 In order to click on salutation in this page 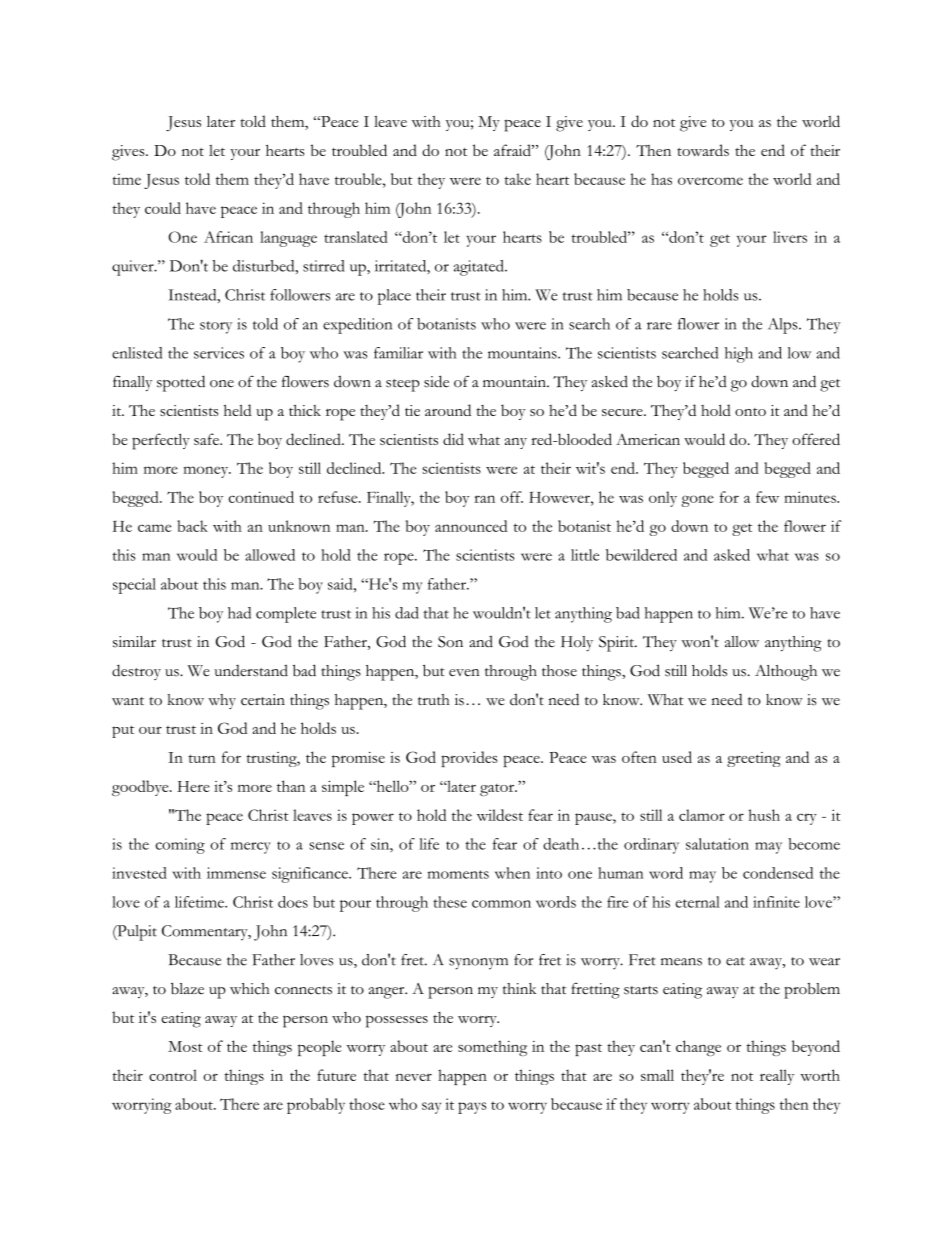, I will do `click(717, 844)`.
